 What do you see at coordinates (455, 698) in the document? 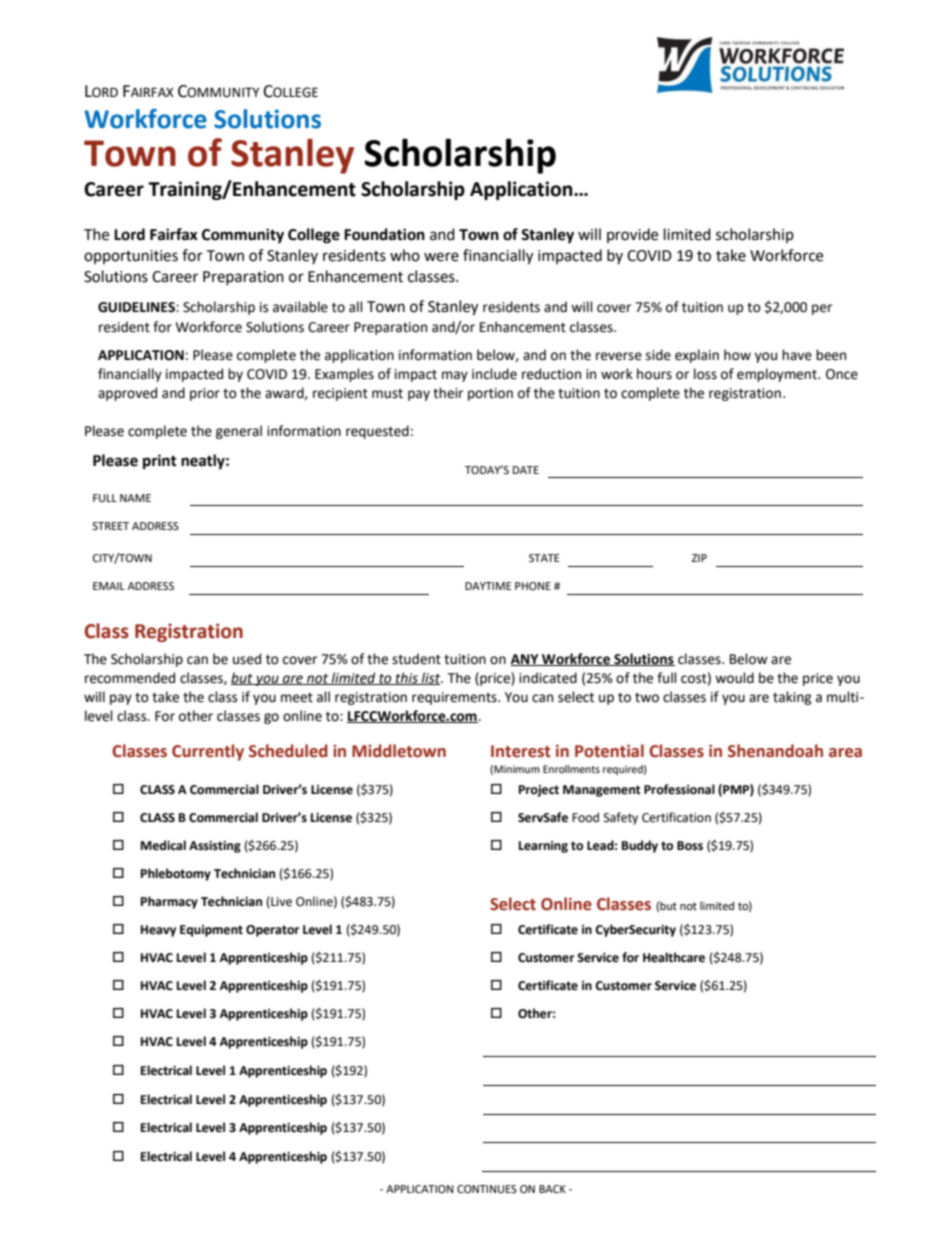
I see `requirements` at bounding box center [455, 698].
